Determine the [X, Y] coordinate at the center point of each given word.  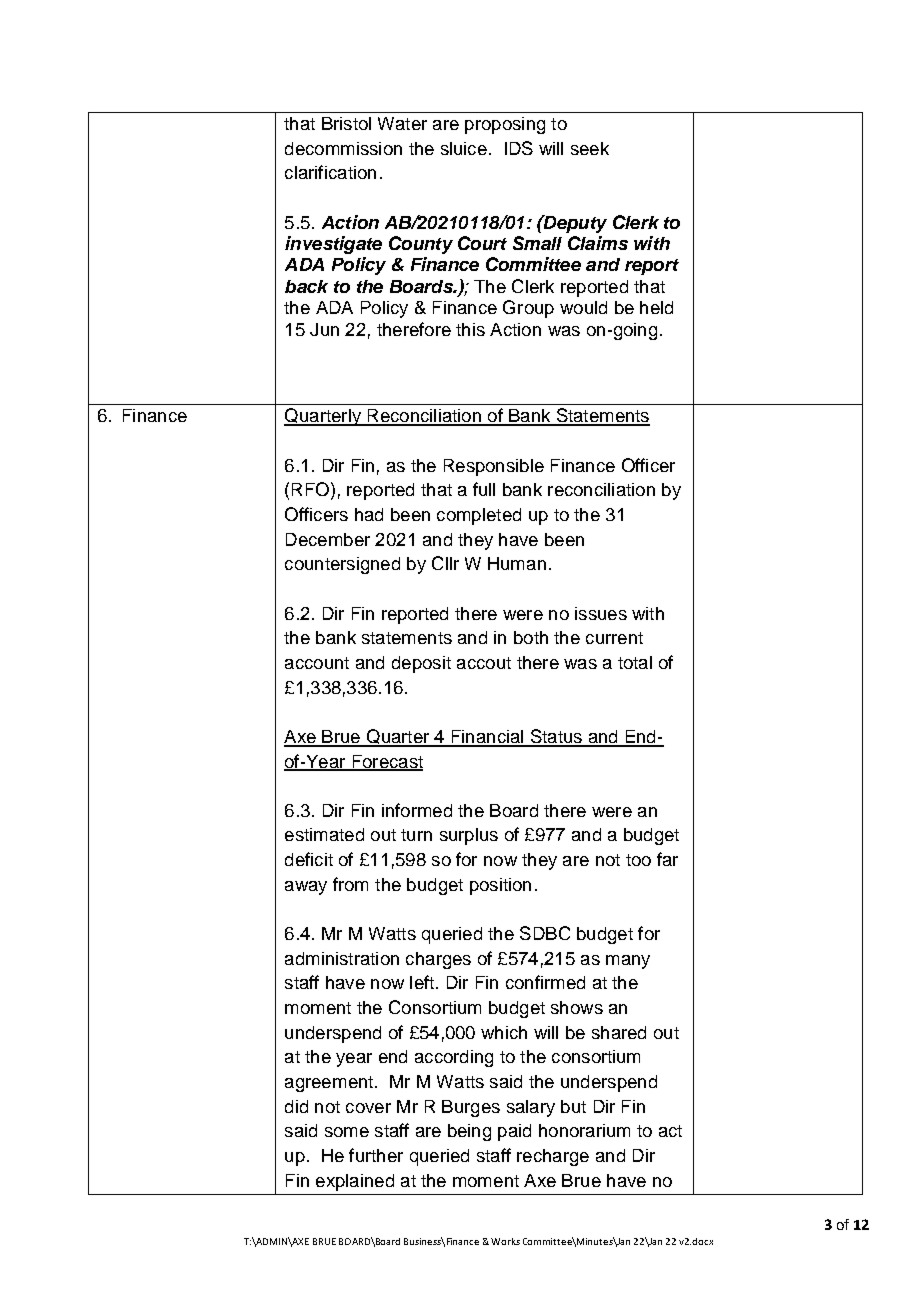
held [656, 307]
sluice [464, 148]
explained [355, 1182]
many [628, 962]
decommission [343, 148]
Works [505, 1241]
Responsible [494, 467]
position [500, 886]
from [350, 884]
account [317, 663]
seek [590, 148]
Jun [324, 329]
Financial [487, 738]
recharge [553, 1157]
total [635, 662]
